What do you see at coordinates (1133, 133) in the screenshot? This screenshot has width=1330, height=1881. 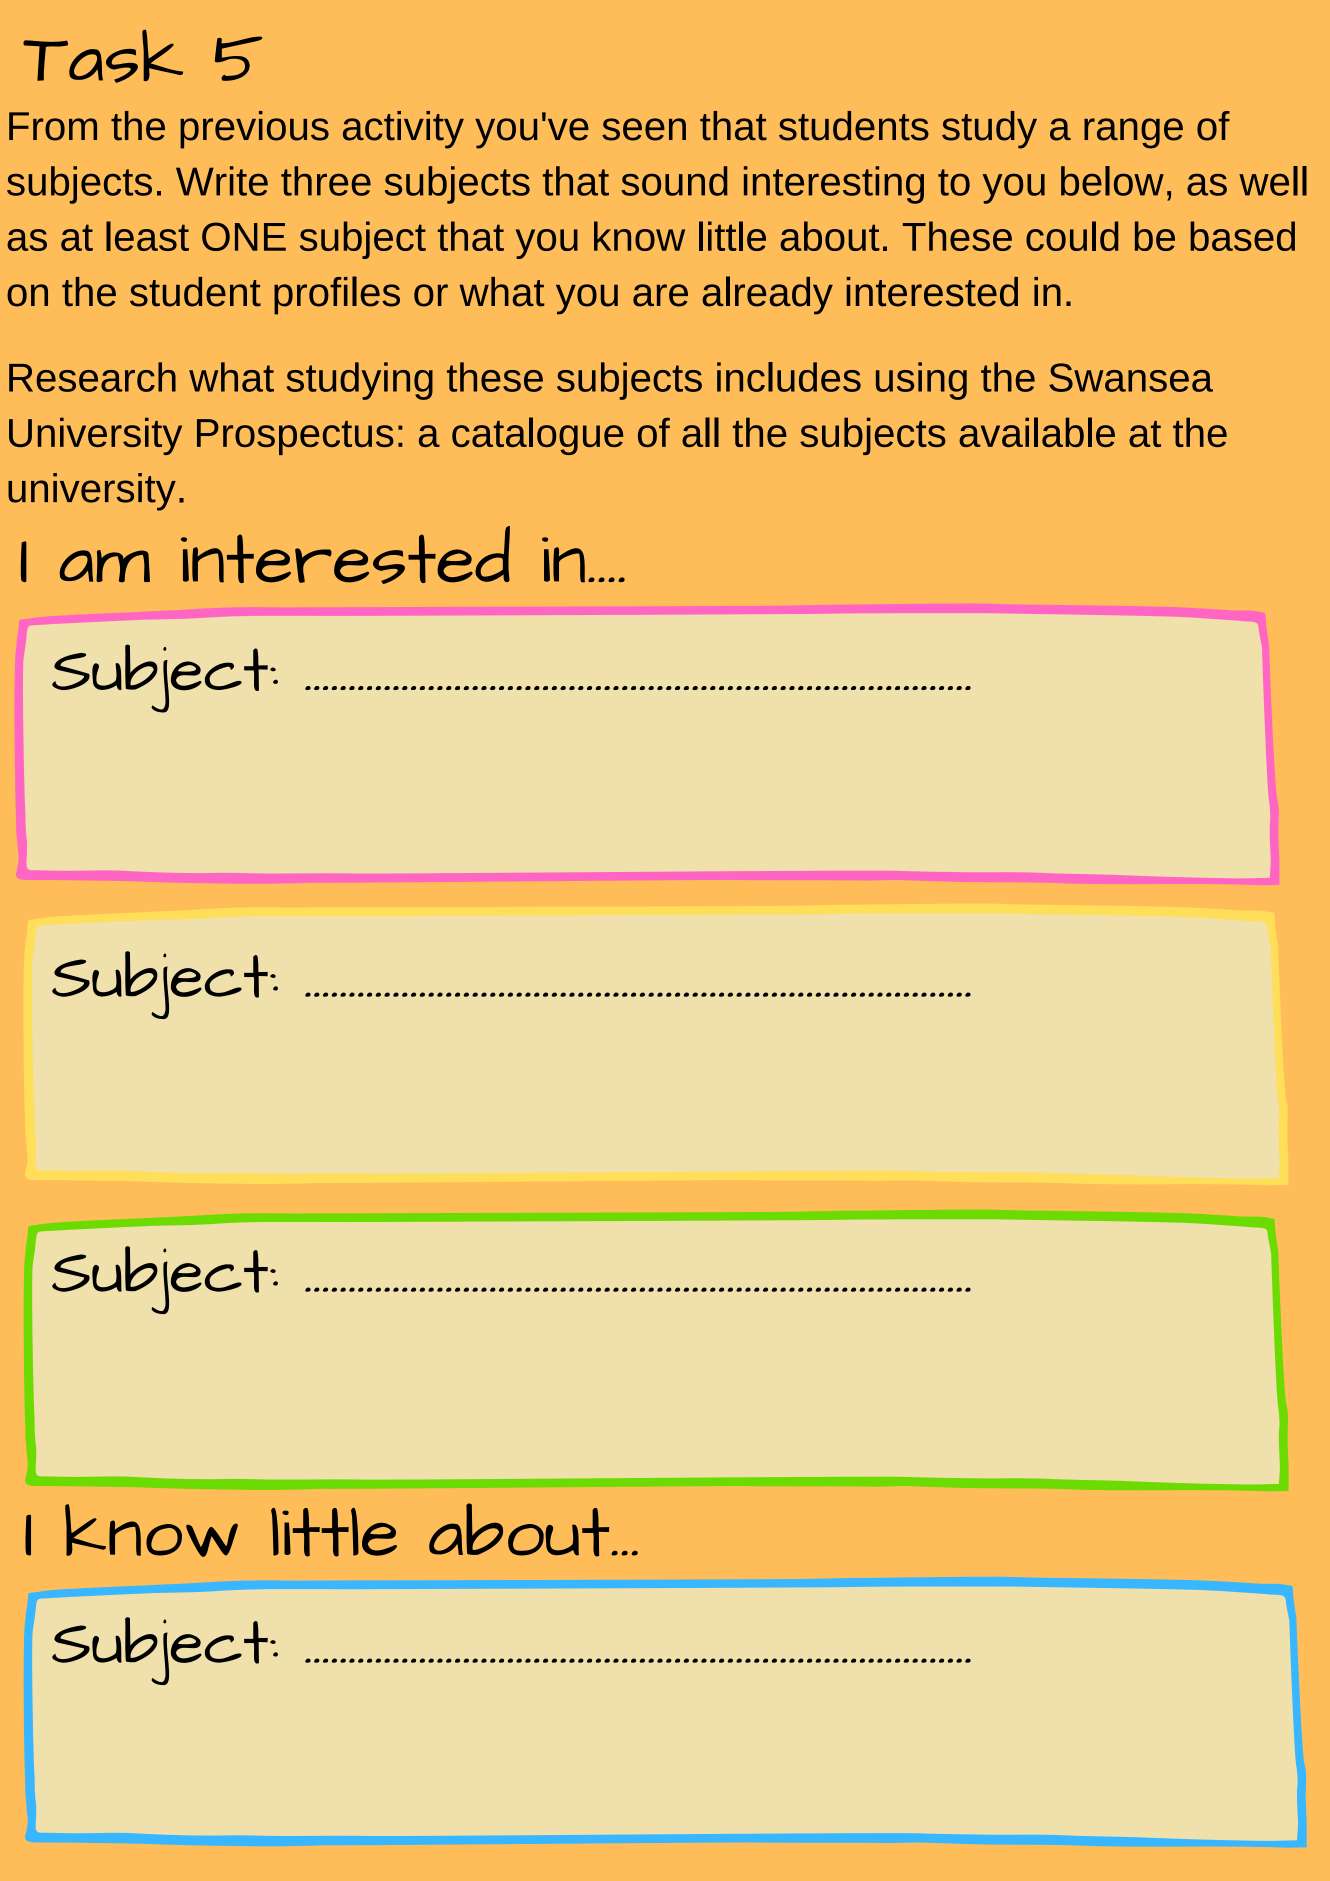 I see `range` at bounding box center [1133, 133].
